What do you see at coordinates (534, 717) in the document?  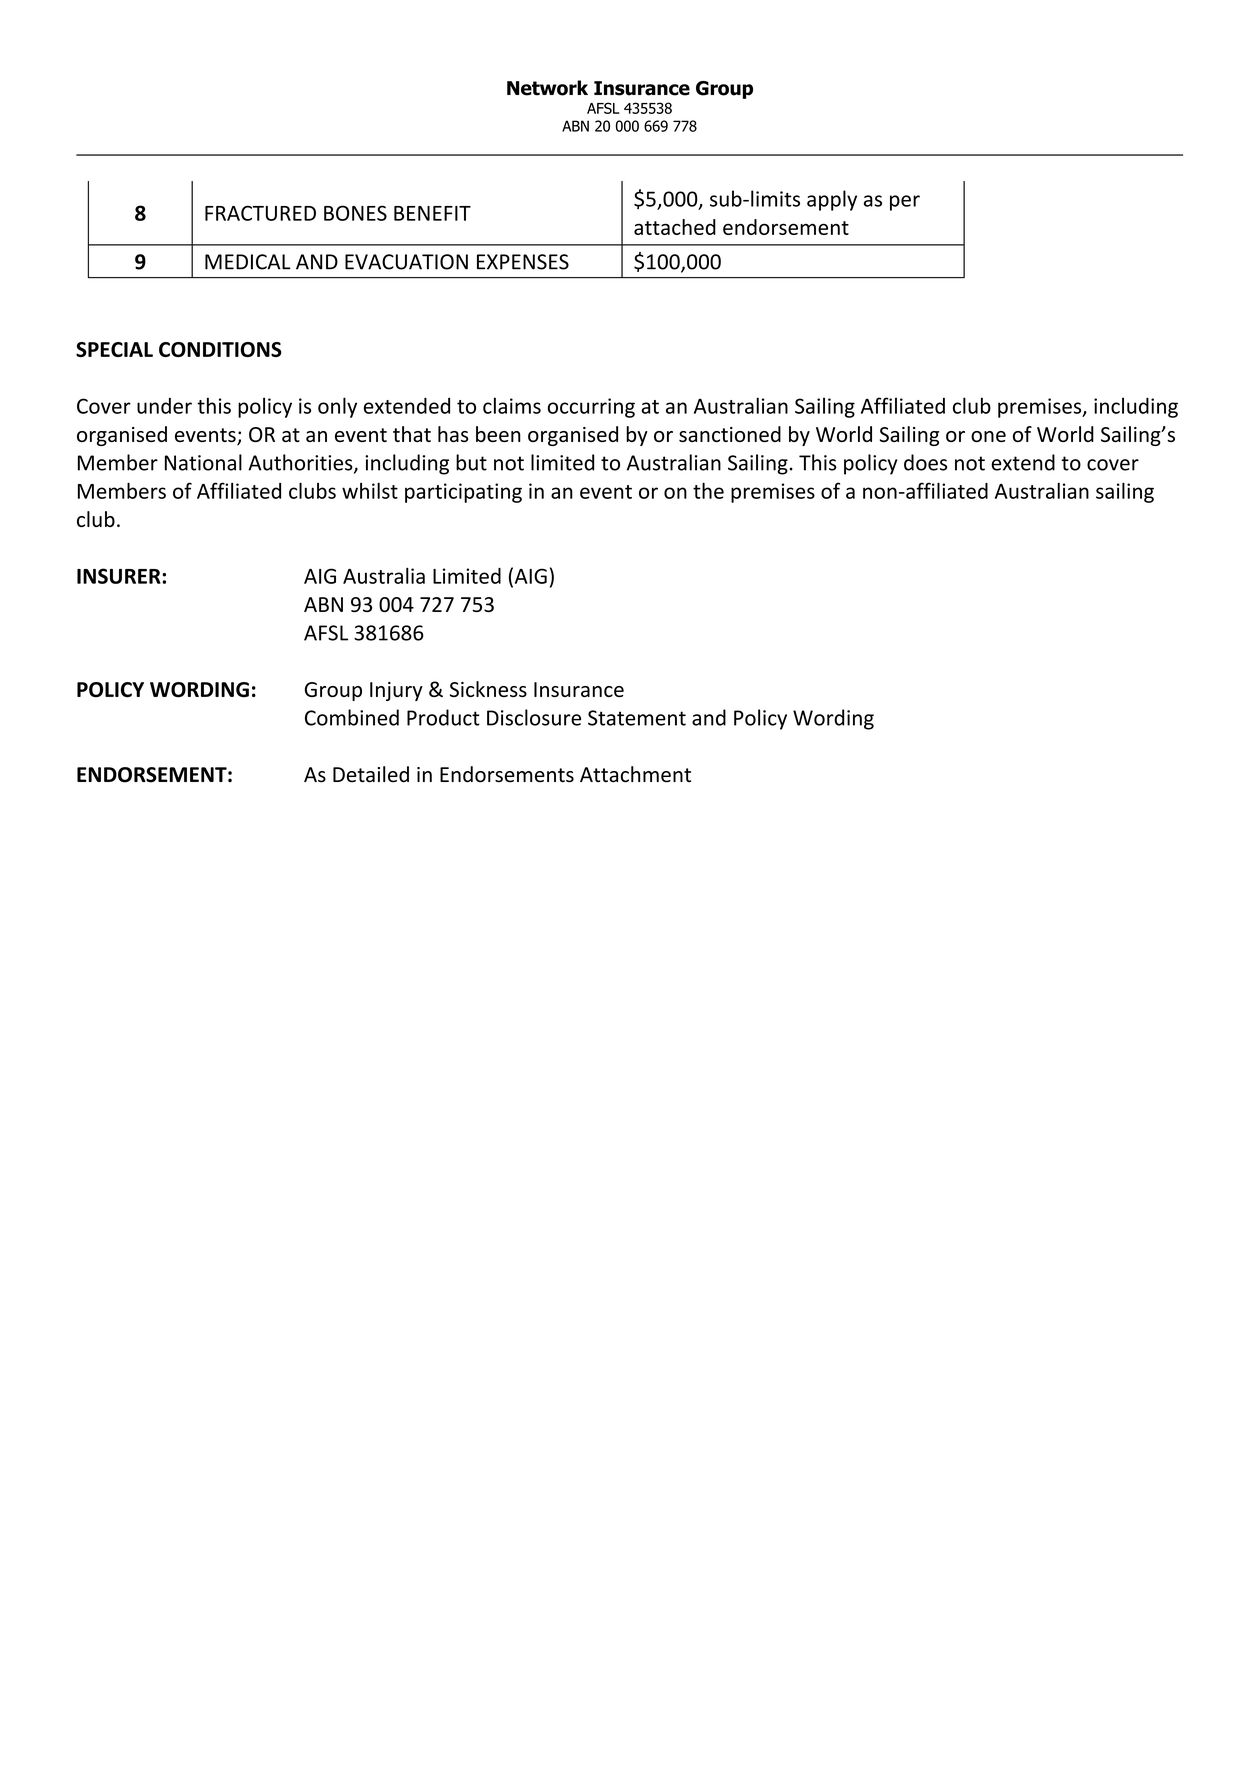 I see `Disclosure` at bounding box center [534, 717].
